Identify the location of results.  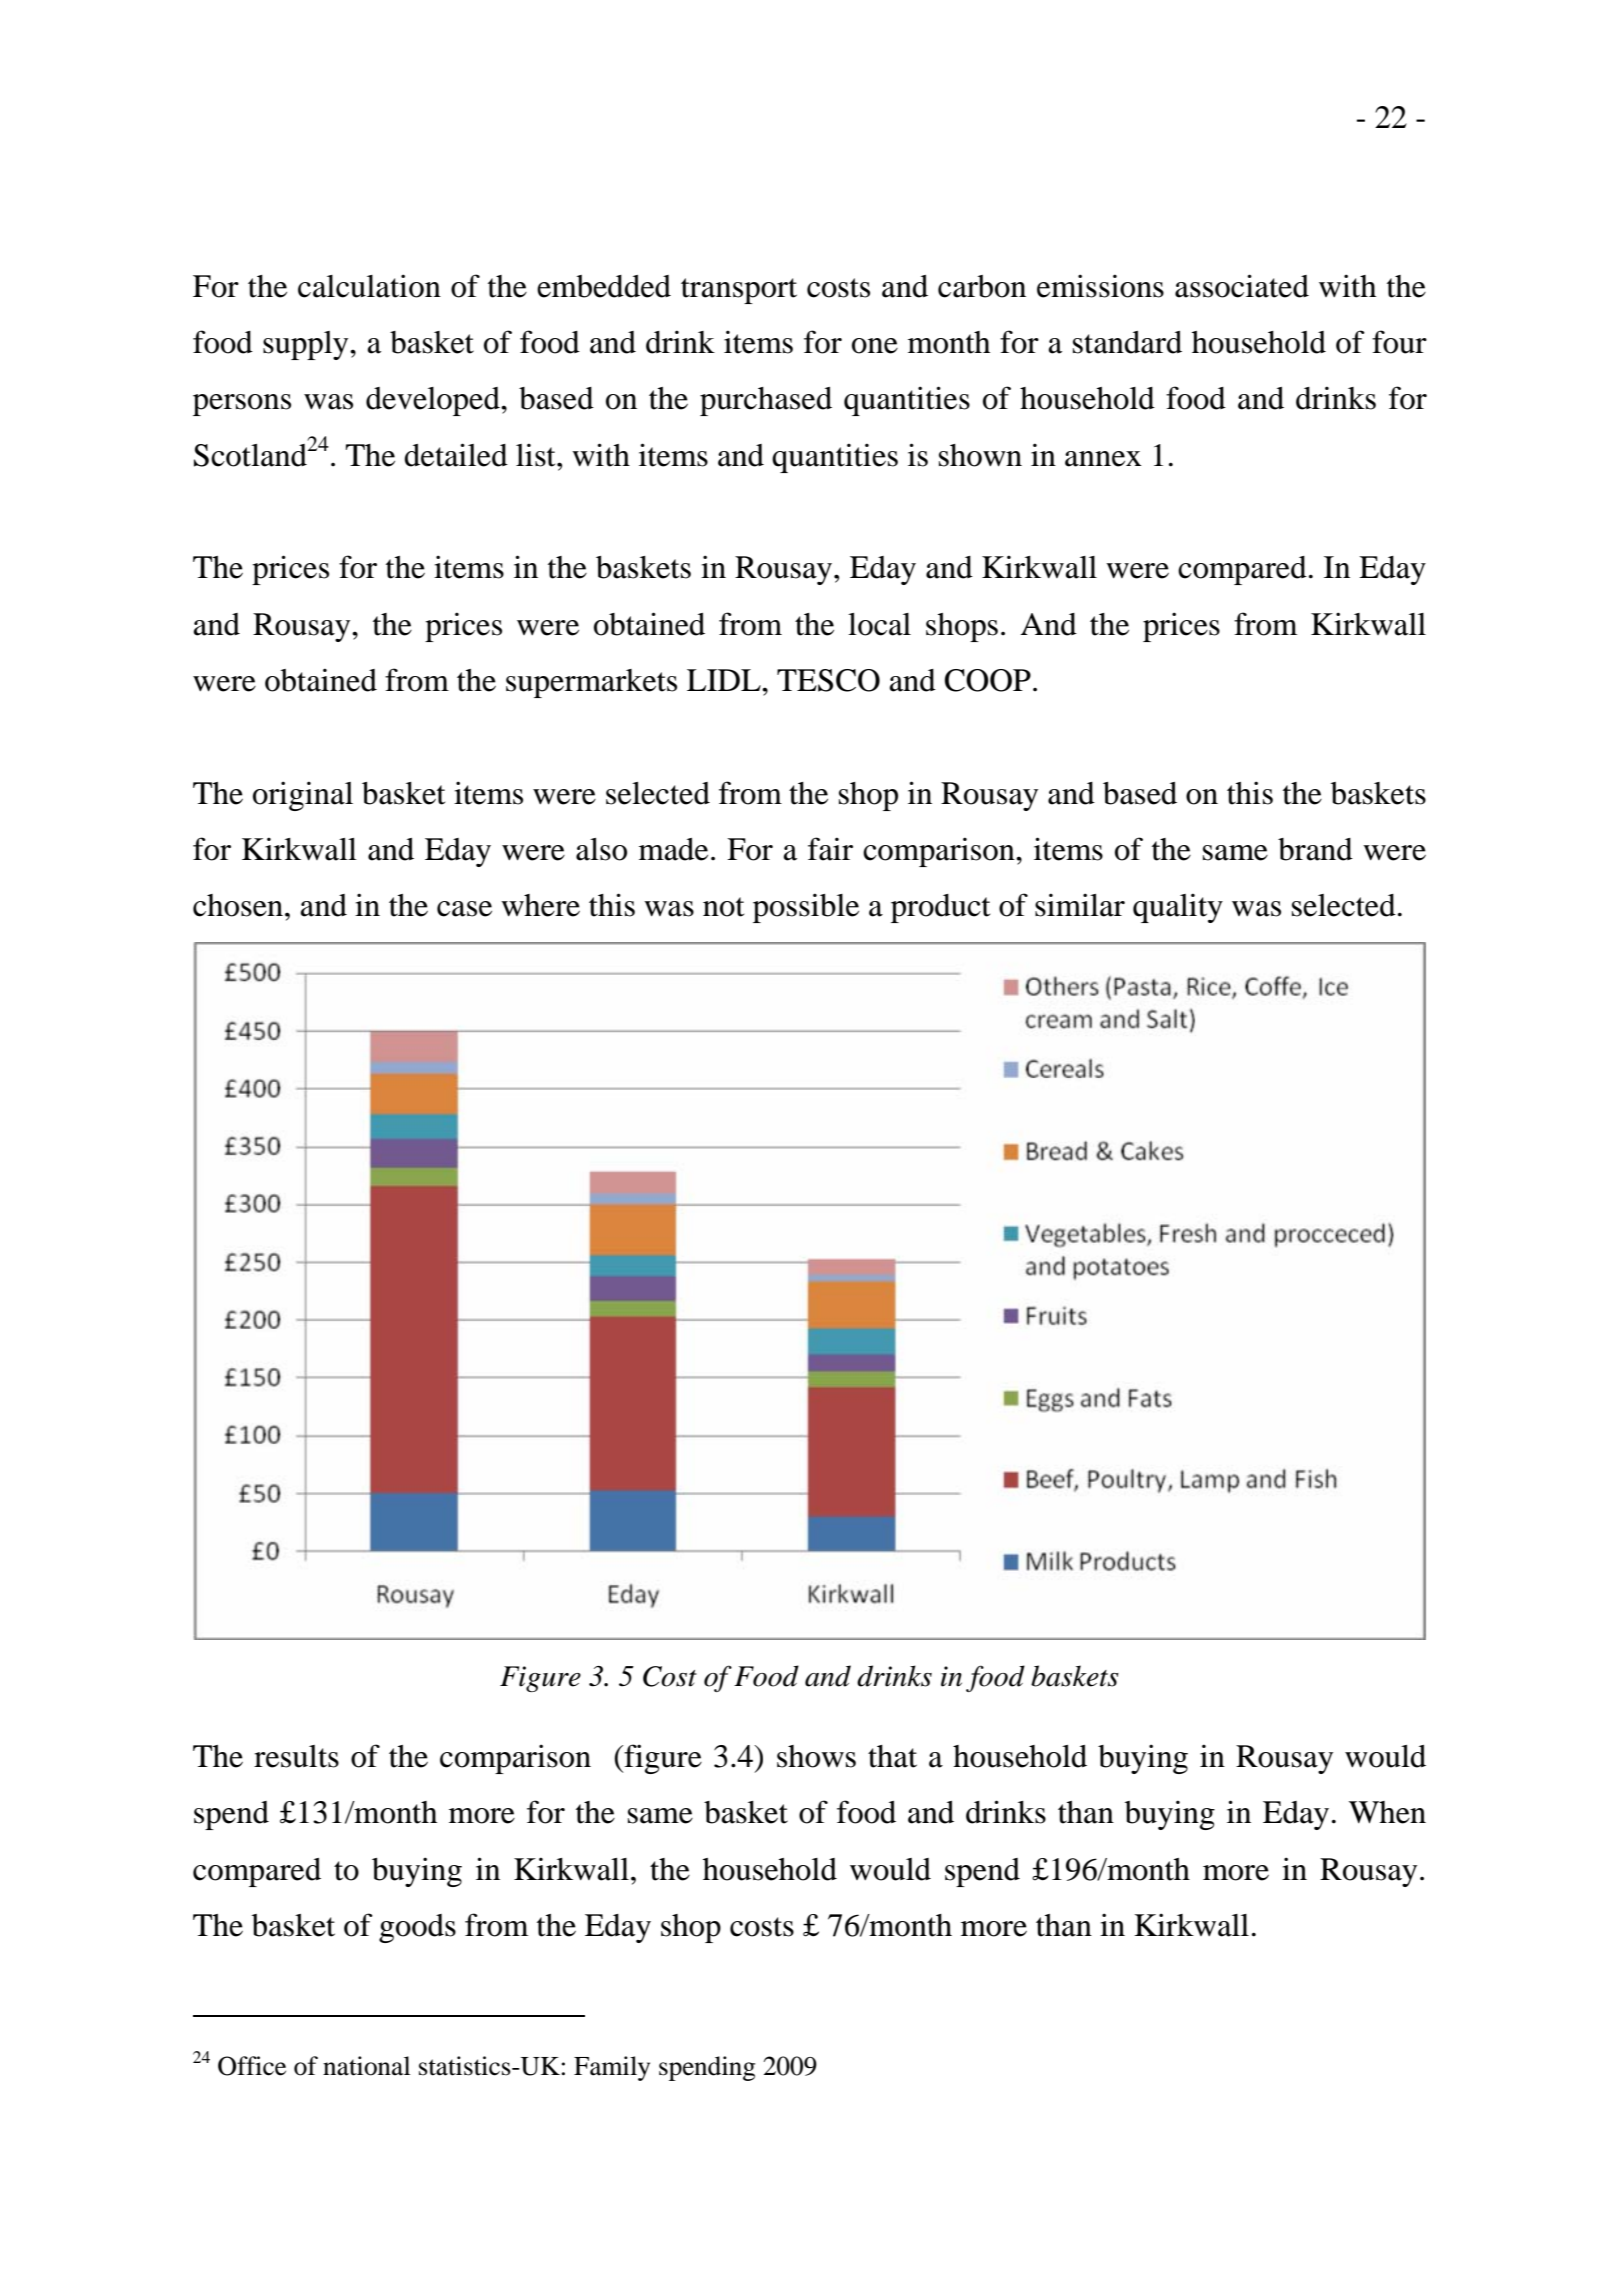
(296, 1756).
